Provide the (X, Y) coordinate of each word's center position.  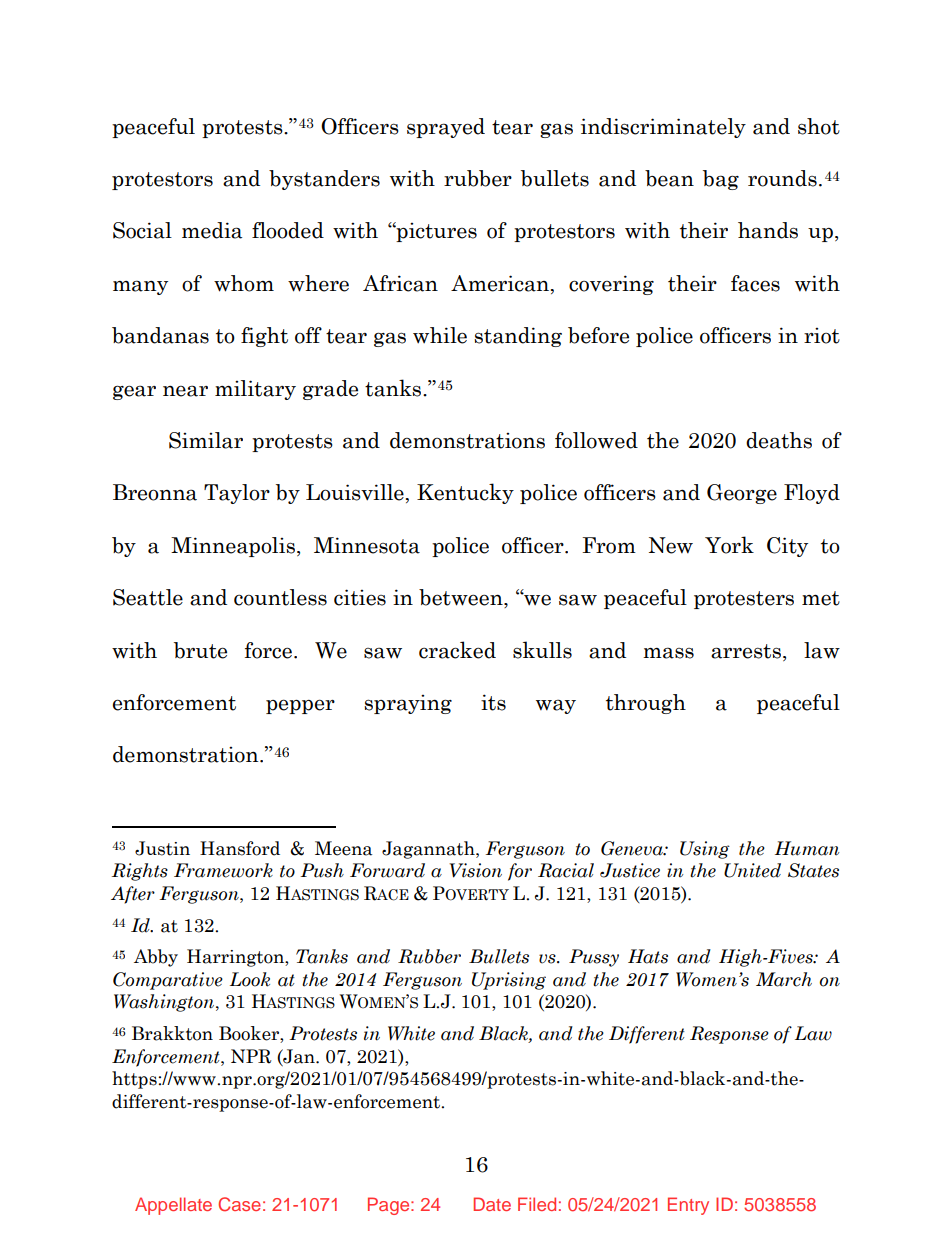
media (212, 230)
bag (721, 180)
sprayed (446, 128)
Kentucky (465, 493)
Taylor (237, 494)
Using (705, 850)
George (742, 494)
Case (239, 1204)
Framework (223, 870)
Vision (475, 870)
